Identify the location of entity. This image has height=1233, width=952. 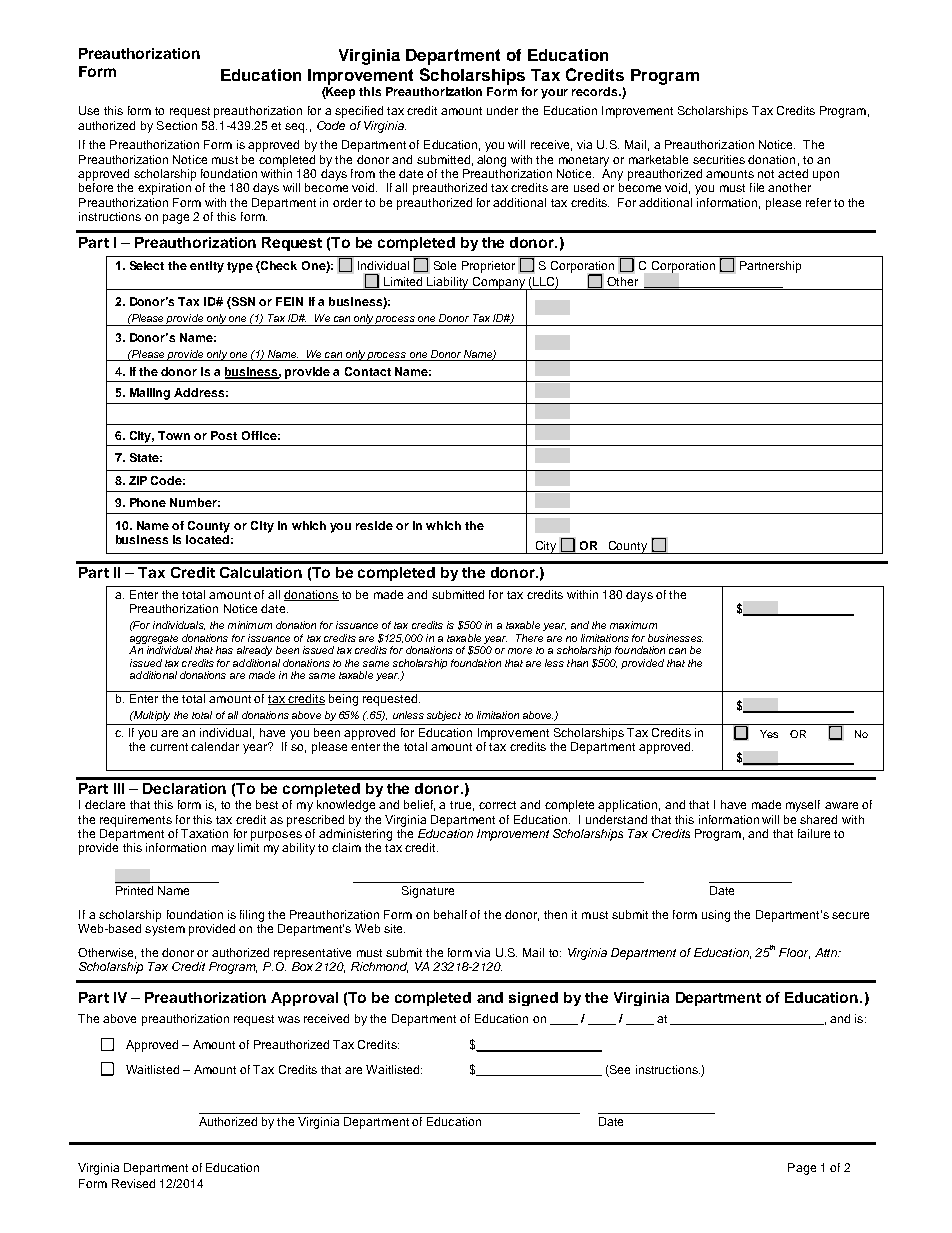
(207, 267).
